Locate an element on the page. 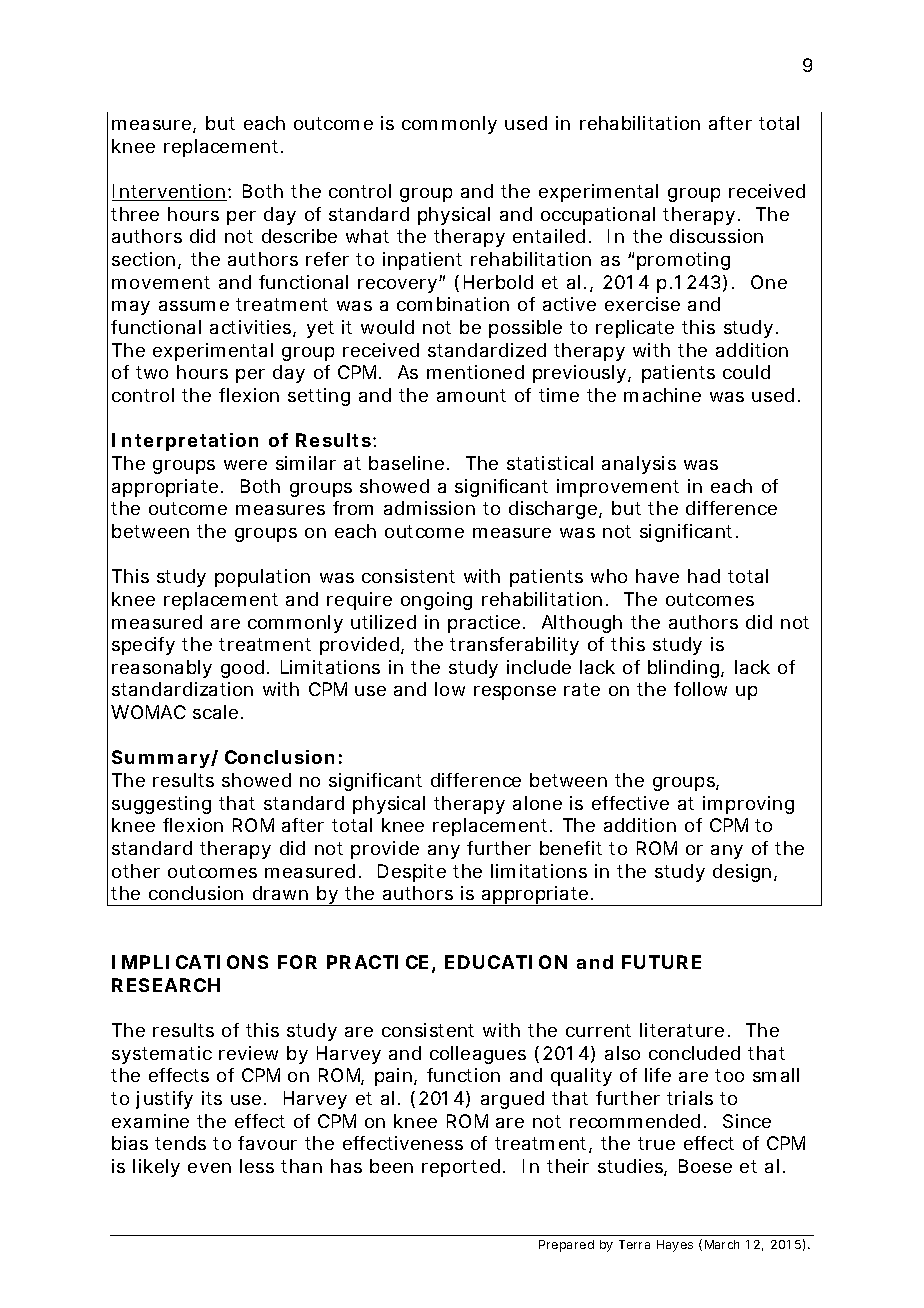  March is located at coordinates (722, 1244).
